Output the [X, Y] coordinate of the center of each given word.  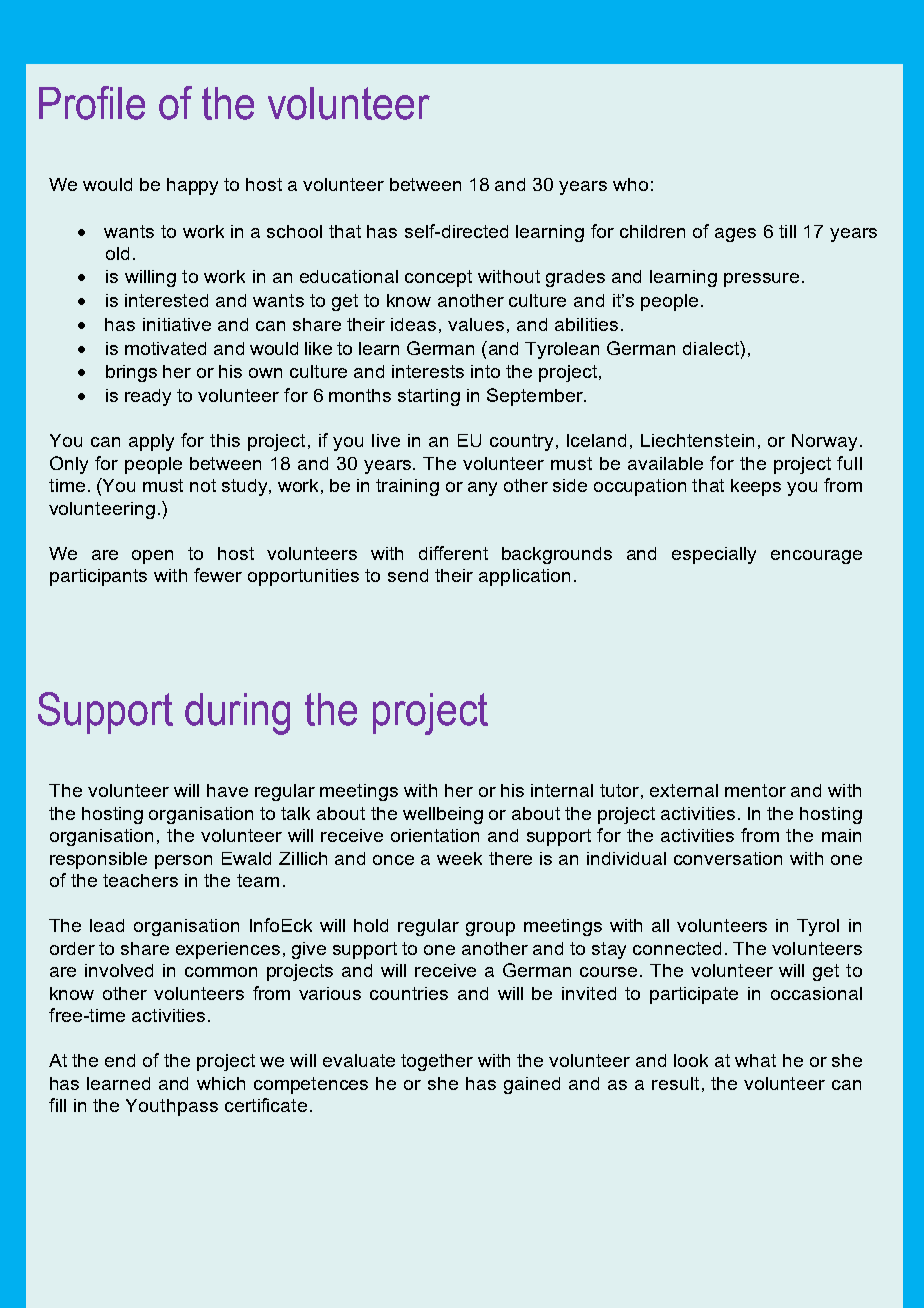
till [787, 231]
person [183, 862]
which [221, 1083]
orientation [435, 835]
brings [131, 373]
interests [428, 371]
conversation [728, 858]
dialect [712, 348]
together [437, 1062]
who [630, 184]
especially [714, 555]
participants [98, 577]
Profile [92, 103]
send [408, 575]
